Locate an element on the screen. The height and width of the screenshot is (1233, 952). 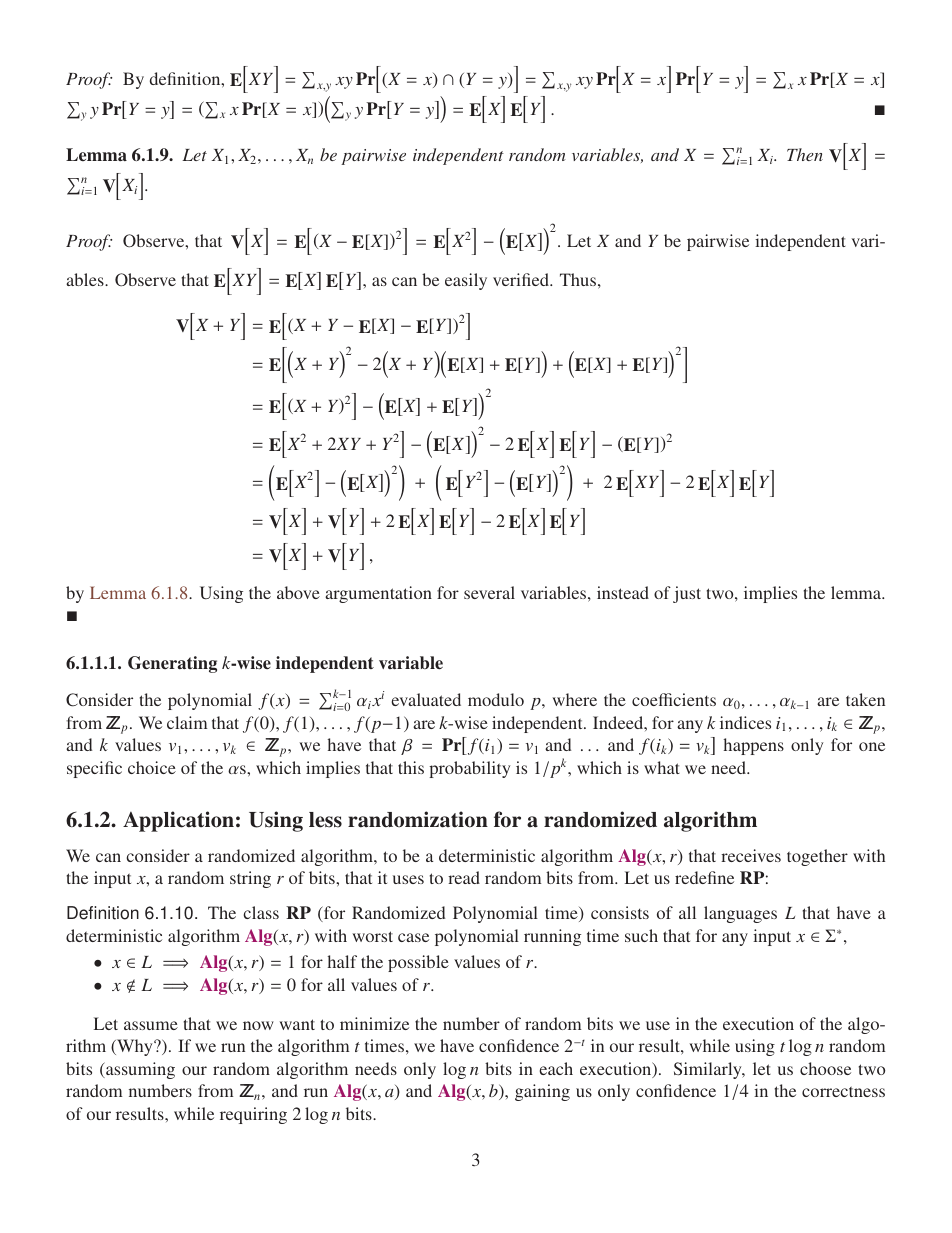
assuming is located at coordinates (139, 1070).
